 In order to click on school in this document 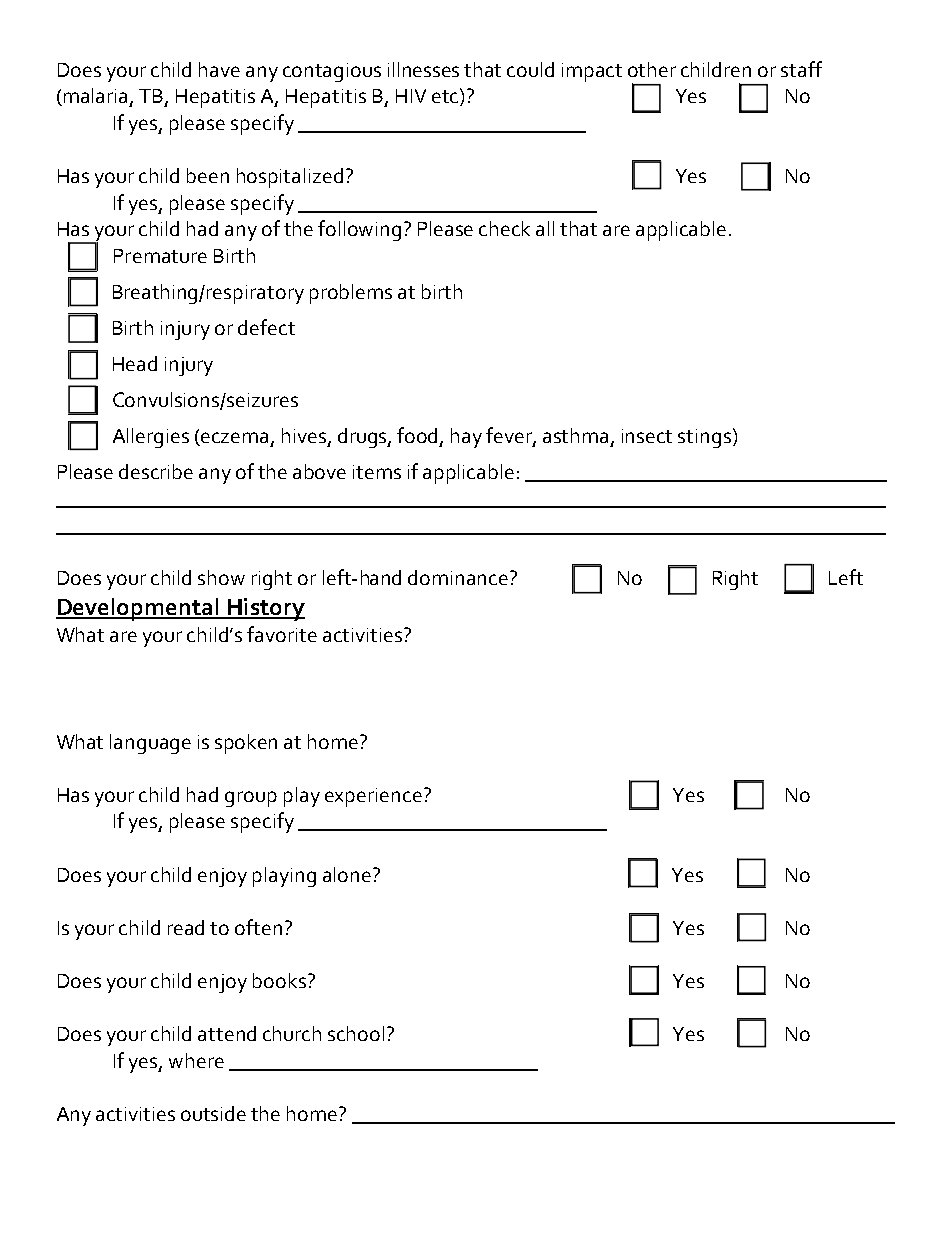, I will do `click(356, 1033)`.
